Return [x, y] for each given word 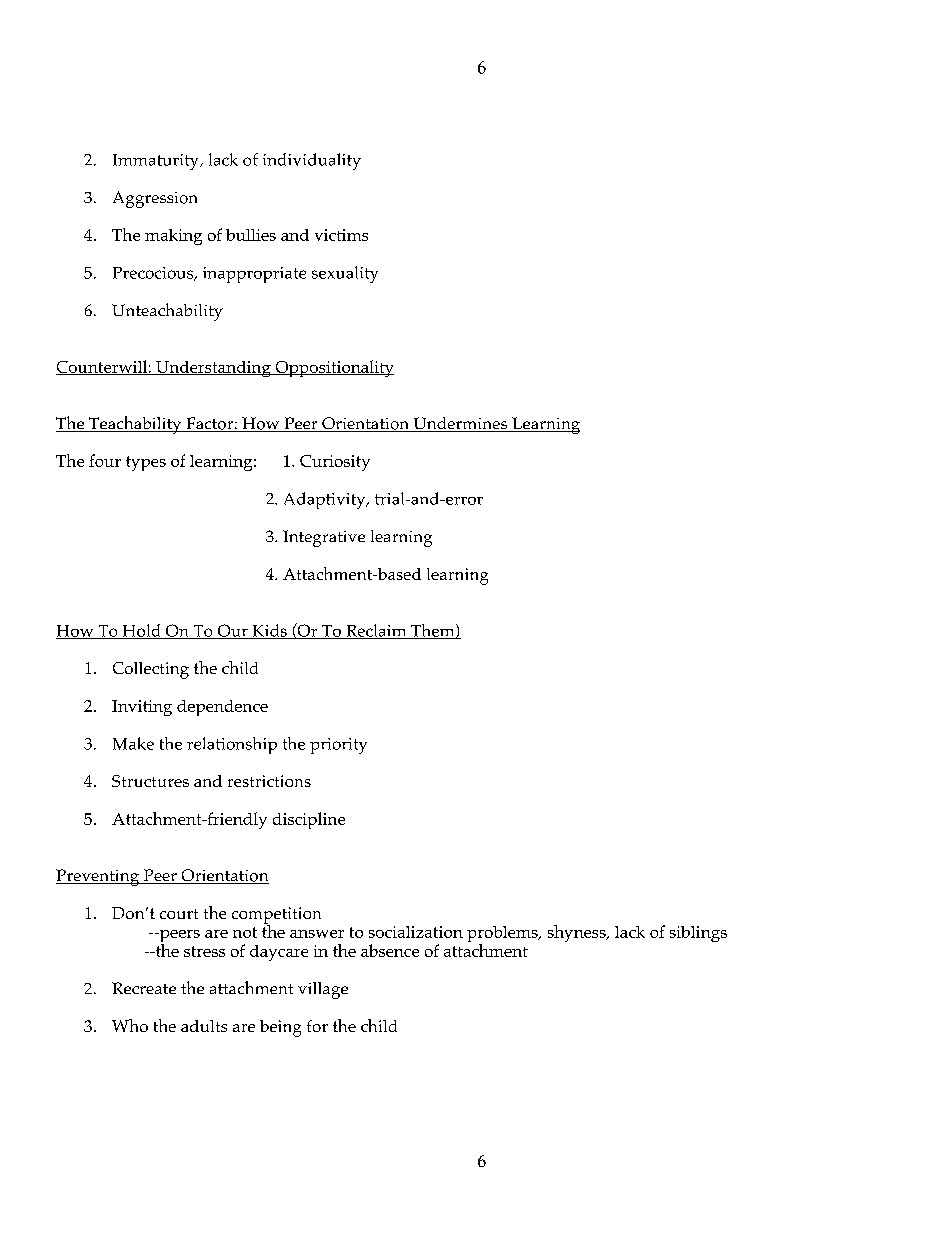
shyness [578, 933]
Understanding [213, 369]
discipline [309, 820]
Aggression [155, 199]
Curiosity [335, 463]
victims [341, 235]
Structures [150, 781]
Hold [141, 631]
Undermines [460, 424]
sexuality [345, 274]
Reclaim [376, 631]
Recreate [144, 988]
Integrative [324, 538]
